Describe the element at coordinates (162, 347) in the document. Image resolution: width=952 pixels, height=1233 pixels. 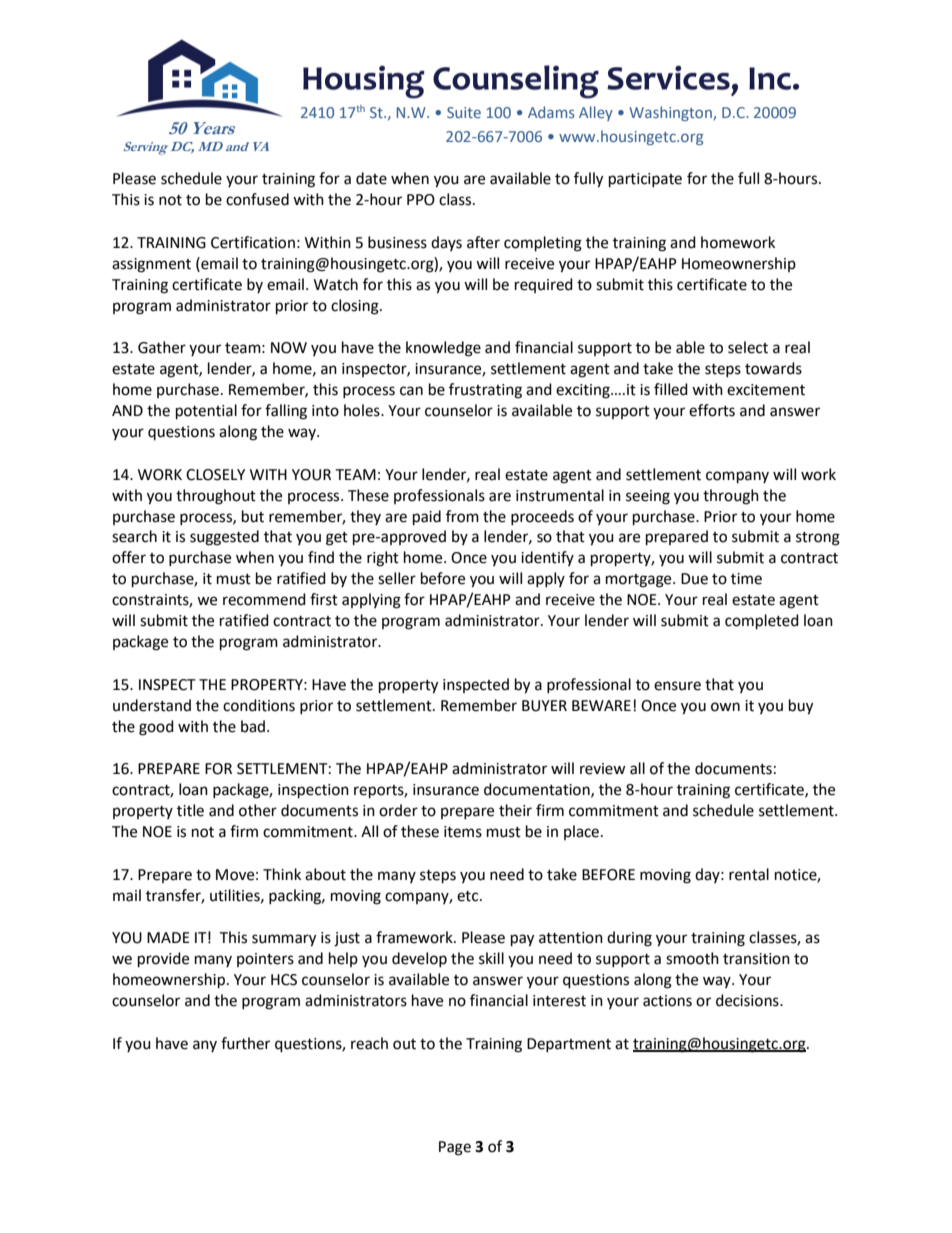
I see `Gather` at that location.
